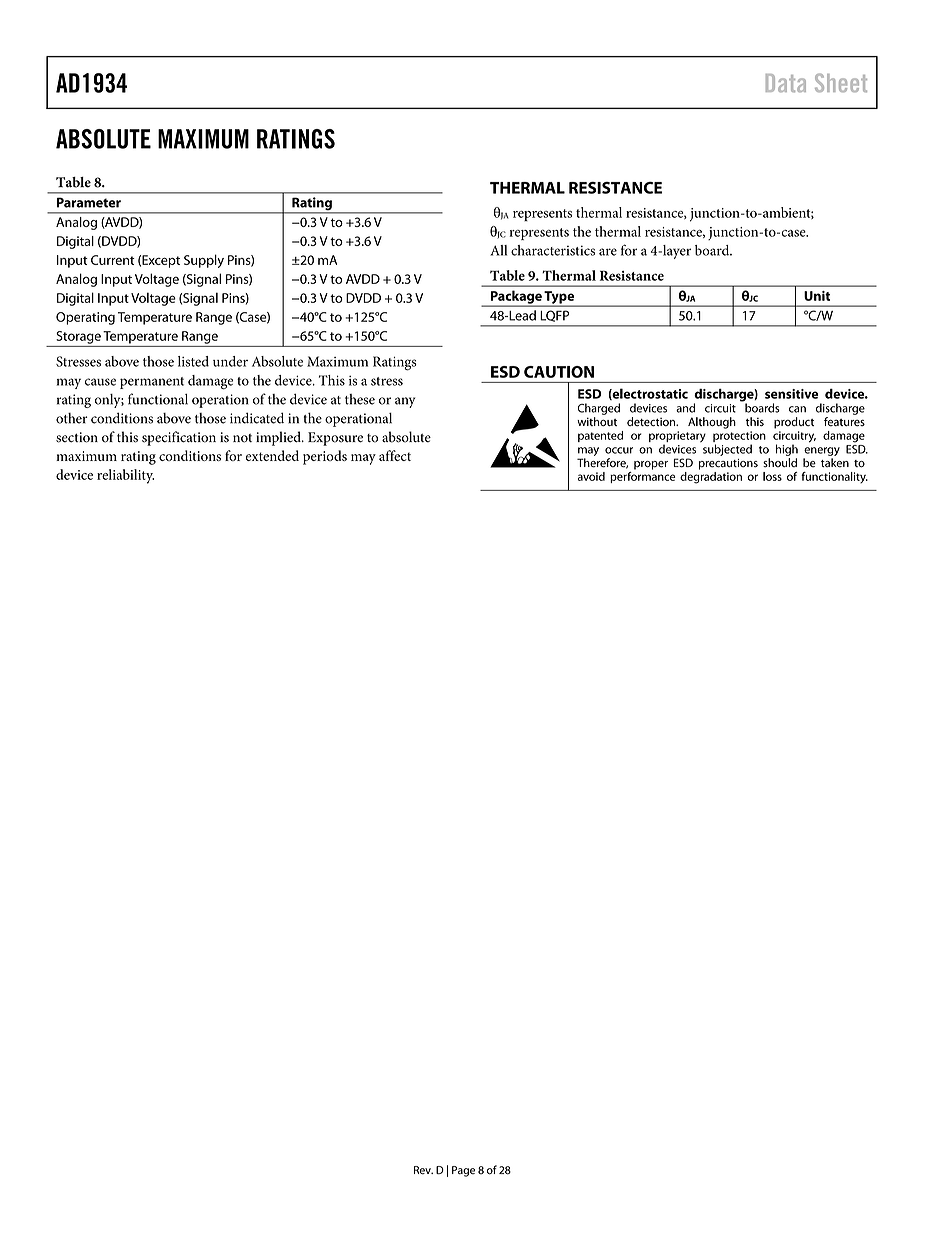  What do you see at coordinates (335, 439) in the page?
I see `Exposure` at bounding box center [335, 439].
